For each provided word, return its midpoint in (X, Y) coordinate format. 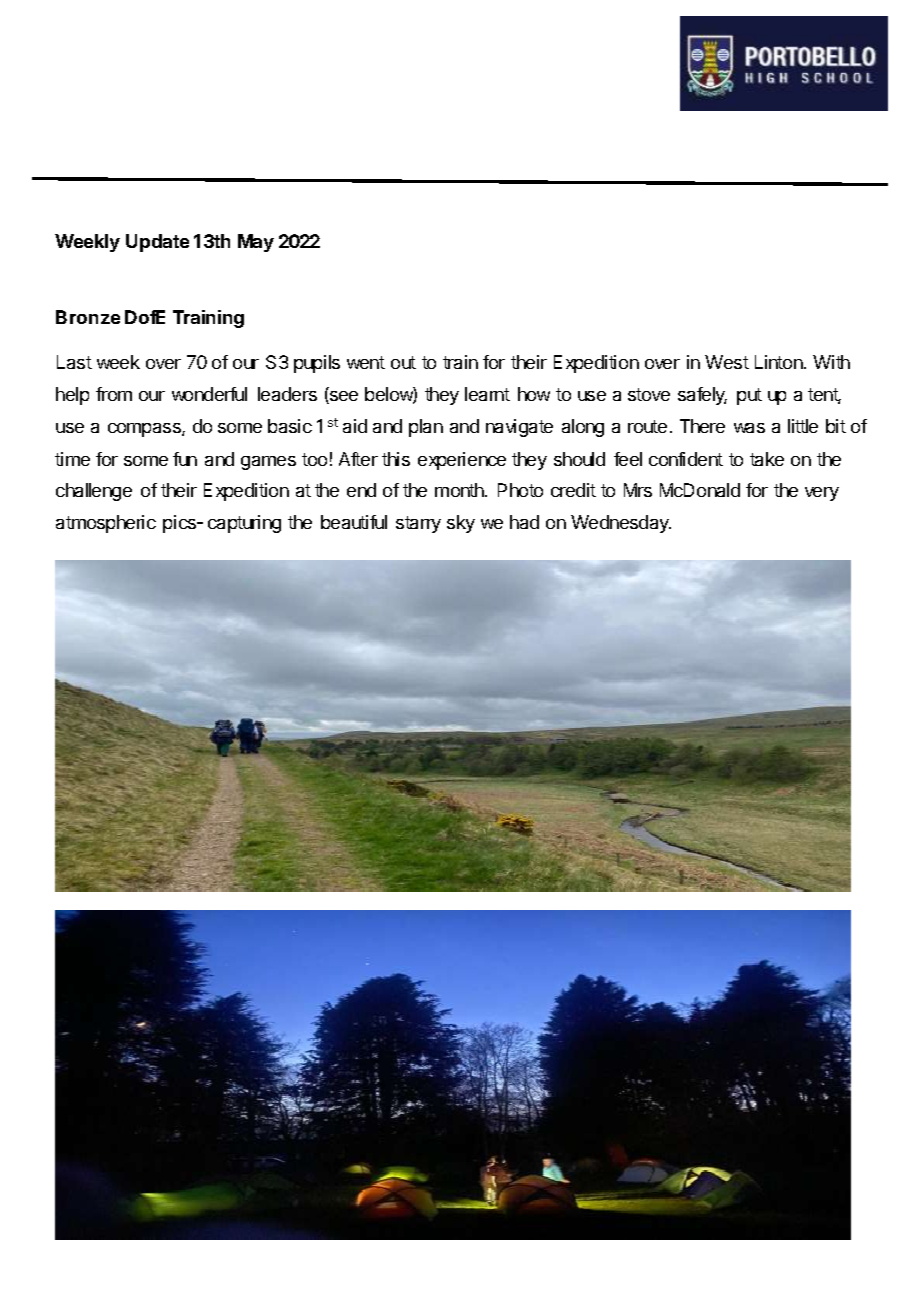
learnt (487, 394)
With (831, 362)
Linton (780, 362)
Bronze (88, 317)
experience (462, 461)
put (749, 396)
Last (74, 362)
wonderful (209, 394)
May (256, 243)
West (727, 362)
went (366, 362)
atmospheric (106, 524)
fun (185, 459)
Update (157, 243)
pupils (317, 364)
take (767, 459)
